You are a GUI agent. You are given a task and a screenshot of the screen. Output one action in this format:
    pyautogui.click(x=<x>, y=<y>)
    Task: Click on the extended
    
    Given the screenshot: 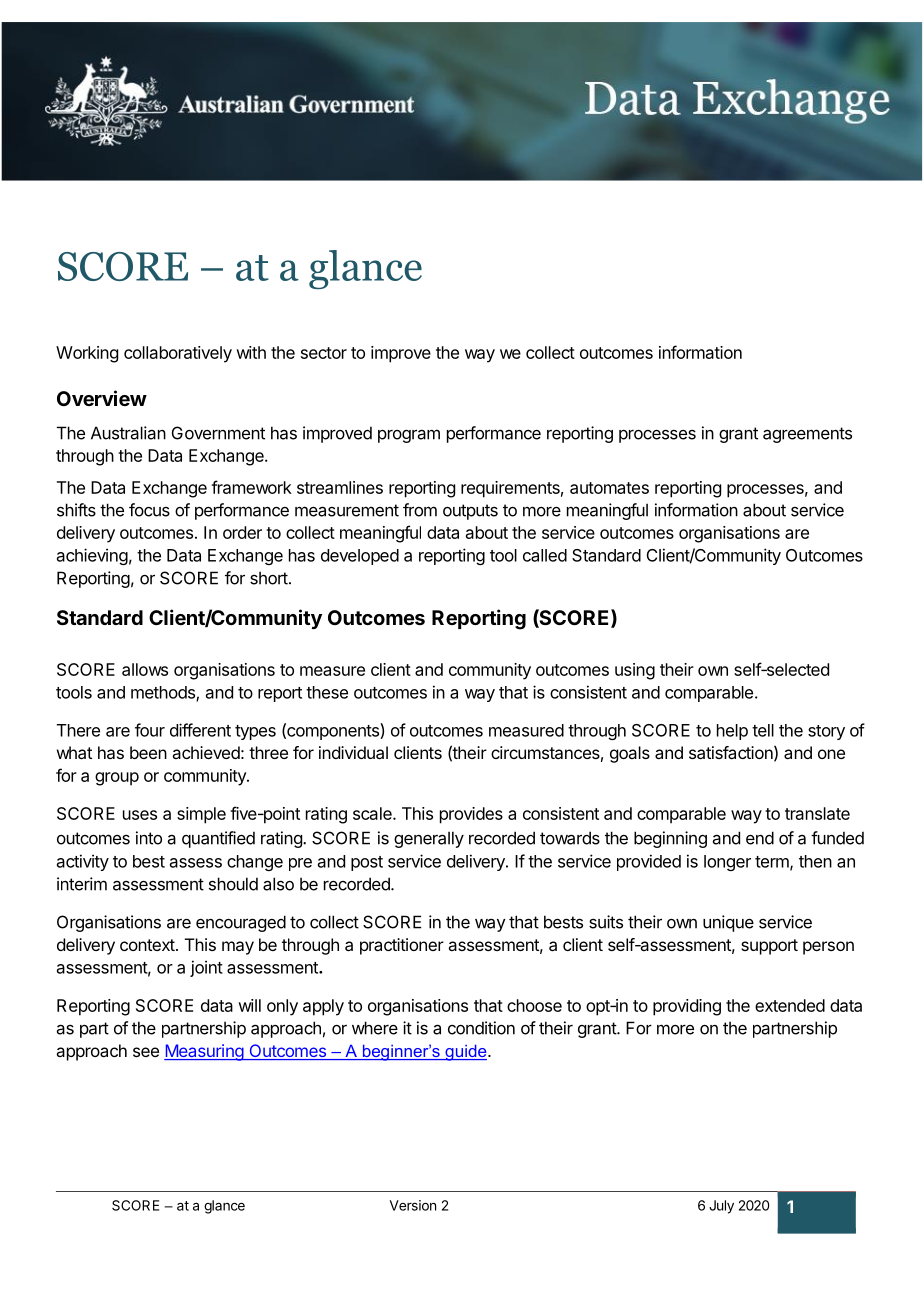 What is the action you would take?
    pyautogui.click(x=790, y=1005)
